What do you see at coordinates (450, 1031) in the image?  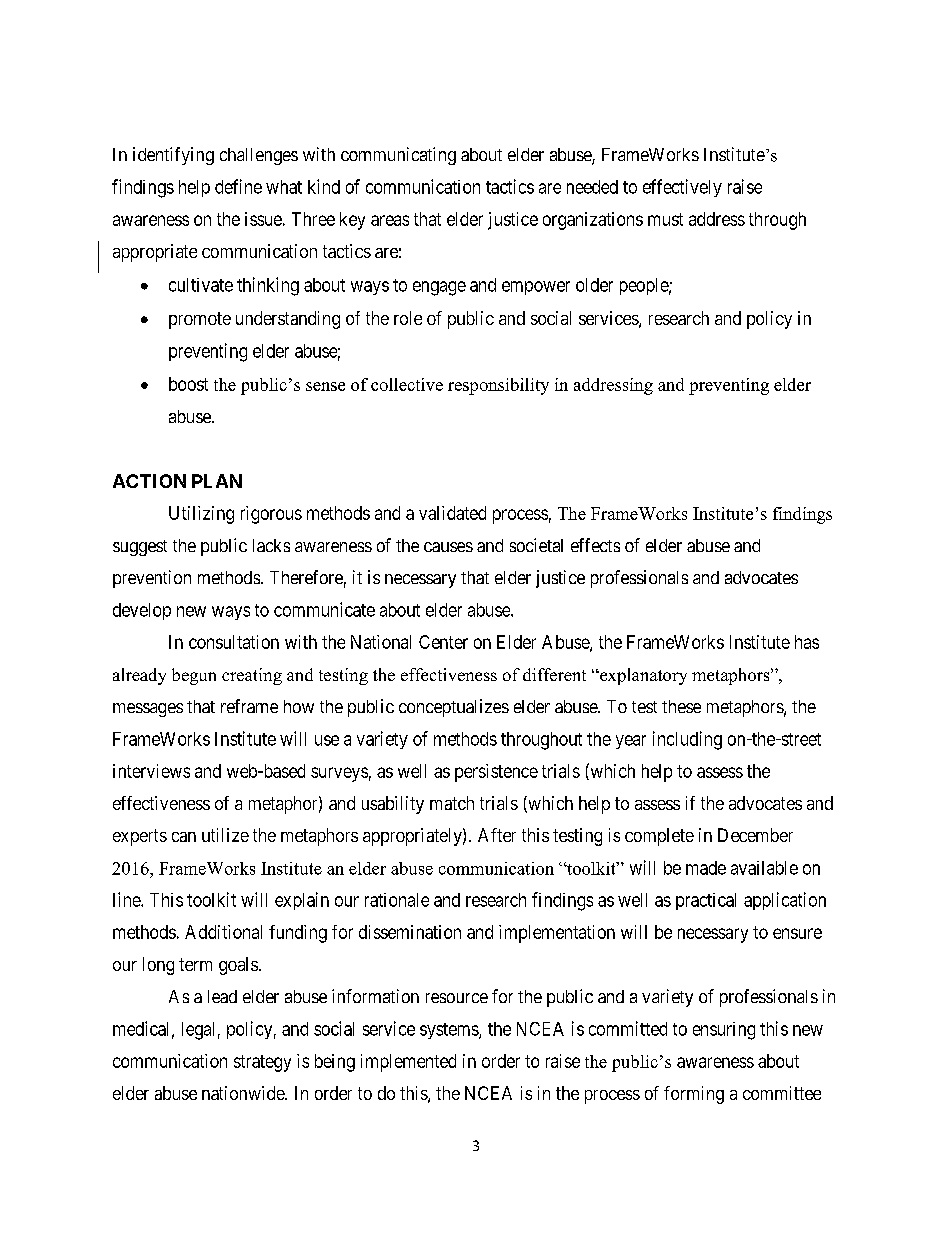 I see `systems` at bounding box center [450, 1031].
